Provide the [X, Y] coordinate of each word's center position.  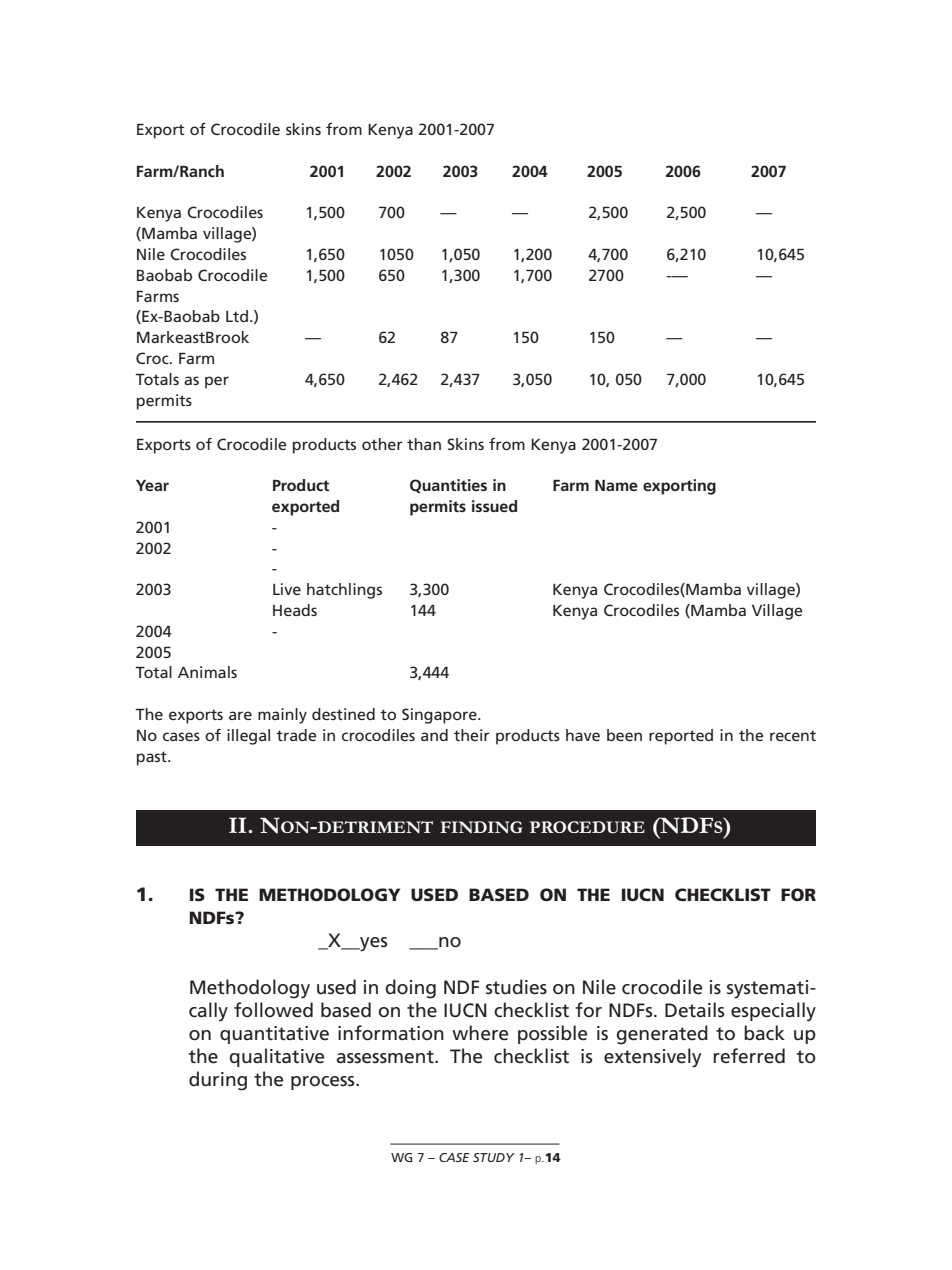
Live [287, 589]
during [218, 1081]
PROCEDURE [587, 827]
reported [681, 737]
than [424, 444]
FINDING [481, 827]
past [153, 758]
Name [616, 485]
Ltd [237, 316]
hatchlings [344, 591]
